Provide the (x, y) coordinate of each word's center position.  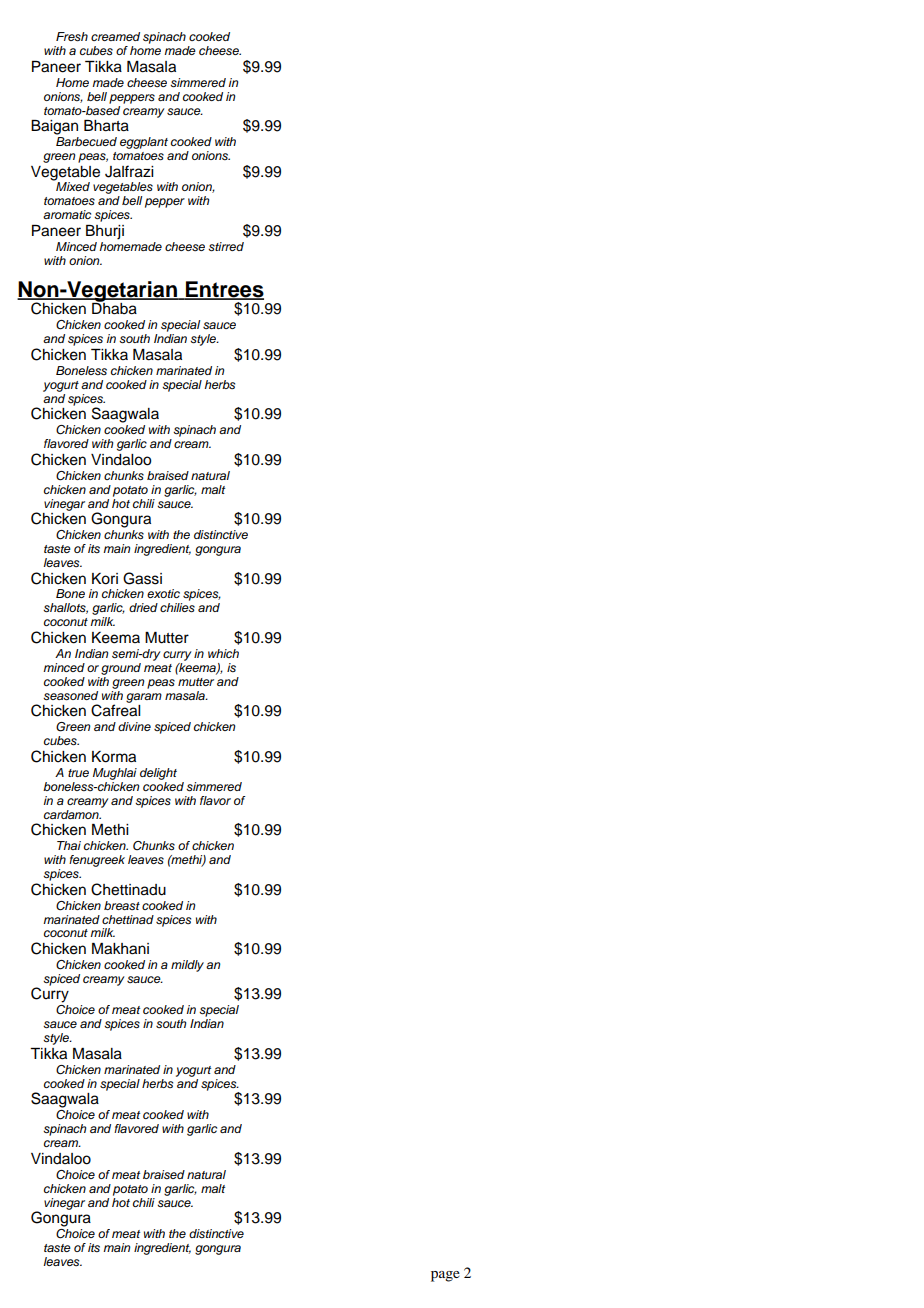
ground (121, 669)
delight (158, 774)
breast (122, 905)
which (223, 653)
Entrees (224, 290)
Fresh (72, 37)
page (445, 1276)
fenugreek (97, 861)
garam (144, 698)
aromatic (67, 214)
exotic (163, 593)
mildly (187, 966)
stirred (226, 247)
